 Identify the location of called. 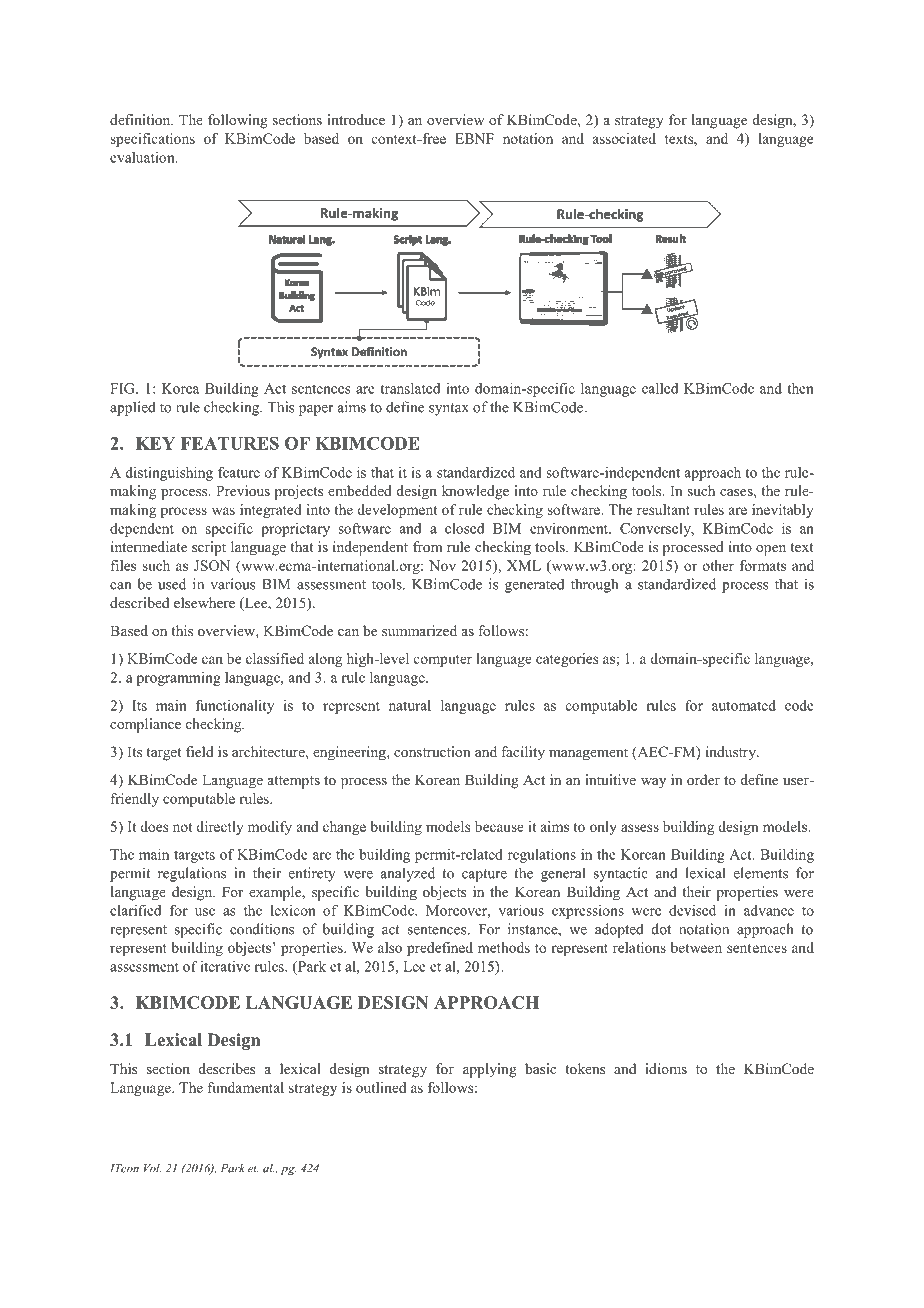
(660, 388).
